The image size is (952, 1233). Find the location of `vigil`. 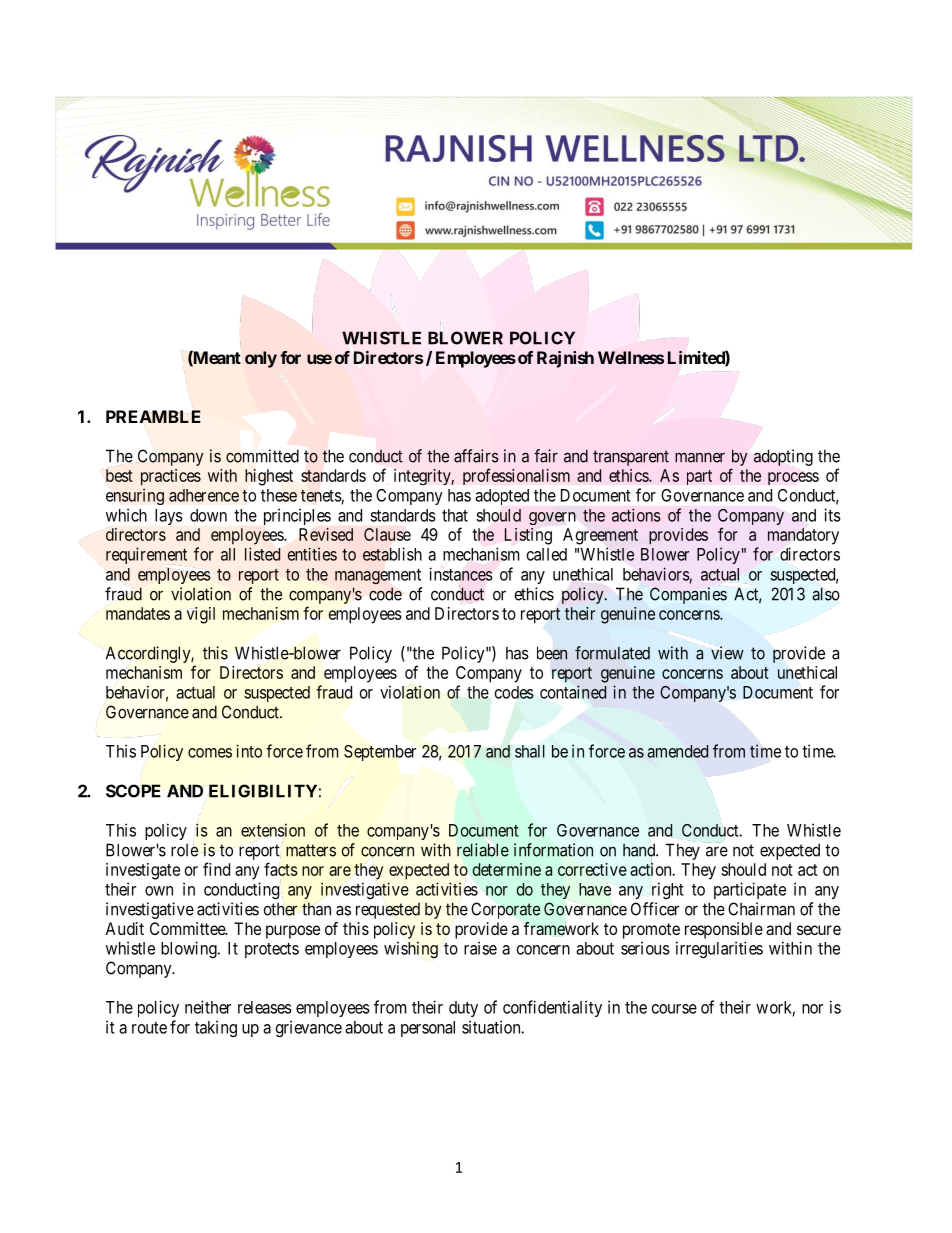

vigil is located at coordinates (201, 615).
